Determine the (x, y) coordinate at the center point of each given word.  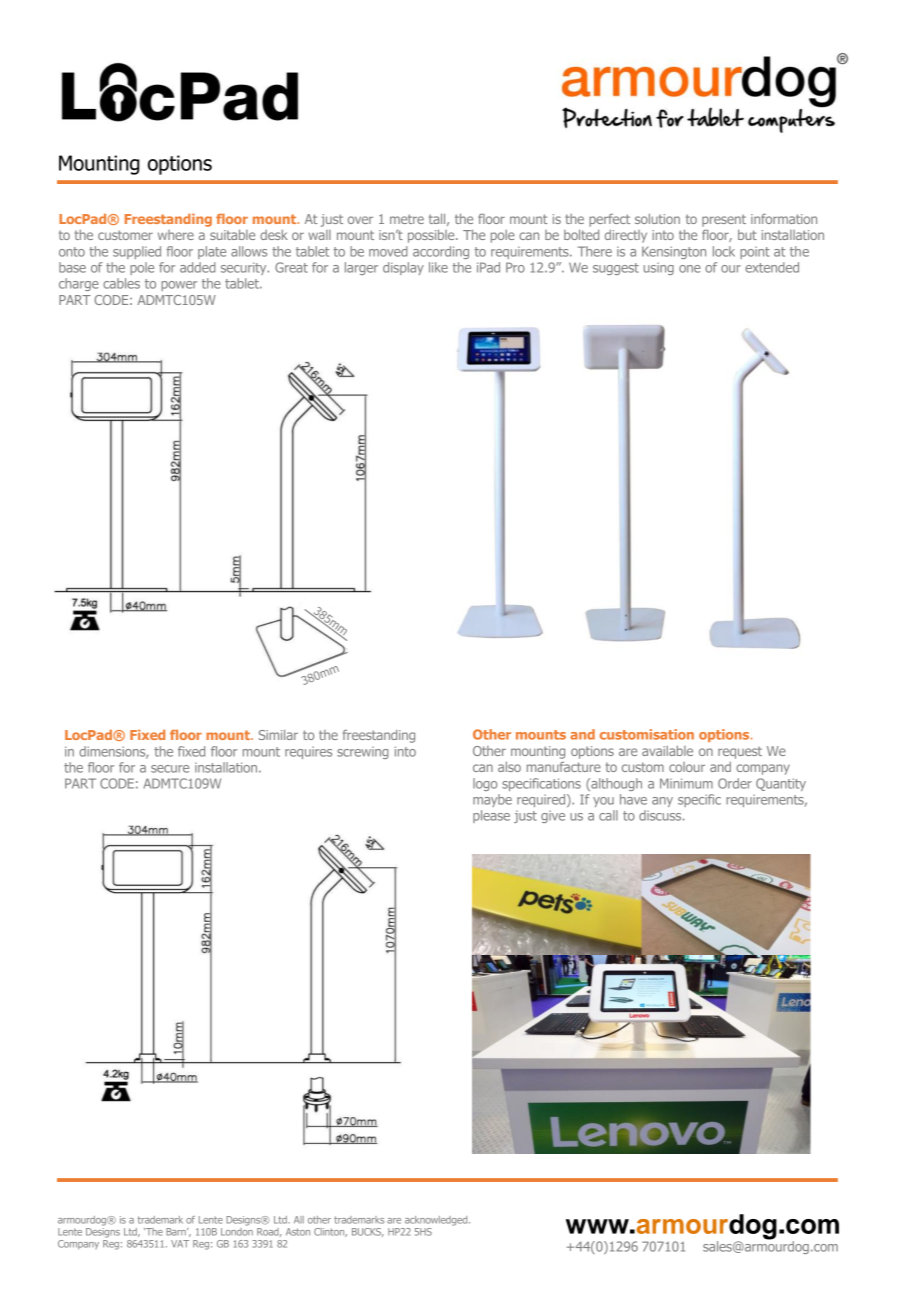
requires (308, 753)
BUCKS (368, 1232)
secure (170, 769)
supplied (137, 252)
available (667, 751)
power (179, 286)
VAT (180, 1244)
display (403, 268)
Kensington (674, 252)
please (491, 816)
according (441, 252)
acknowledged (437, 1221)
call (608, 815)
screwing (363, 752)
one (690, 269)
